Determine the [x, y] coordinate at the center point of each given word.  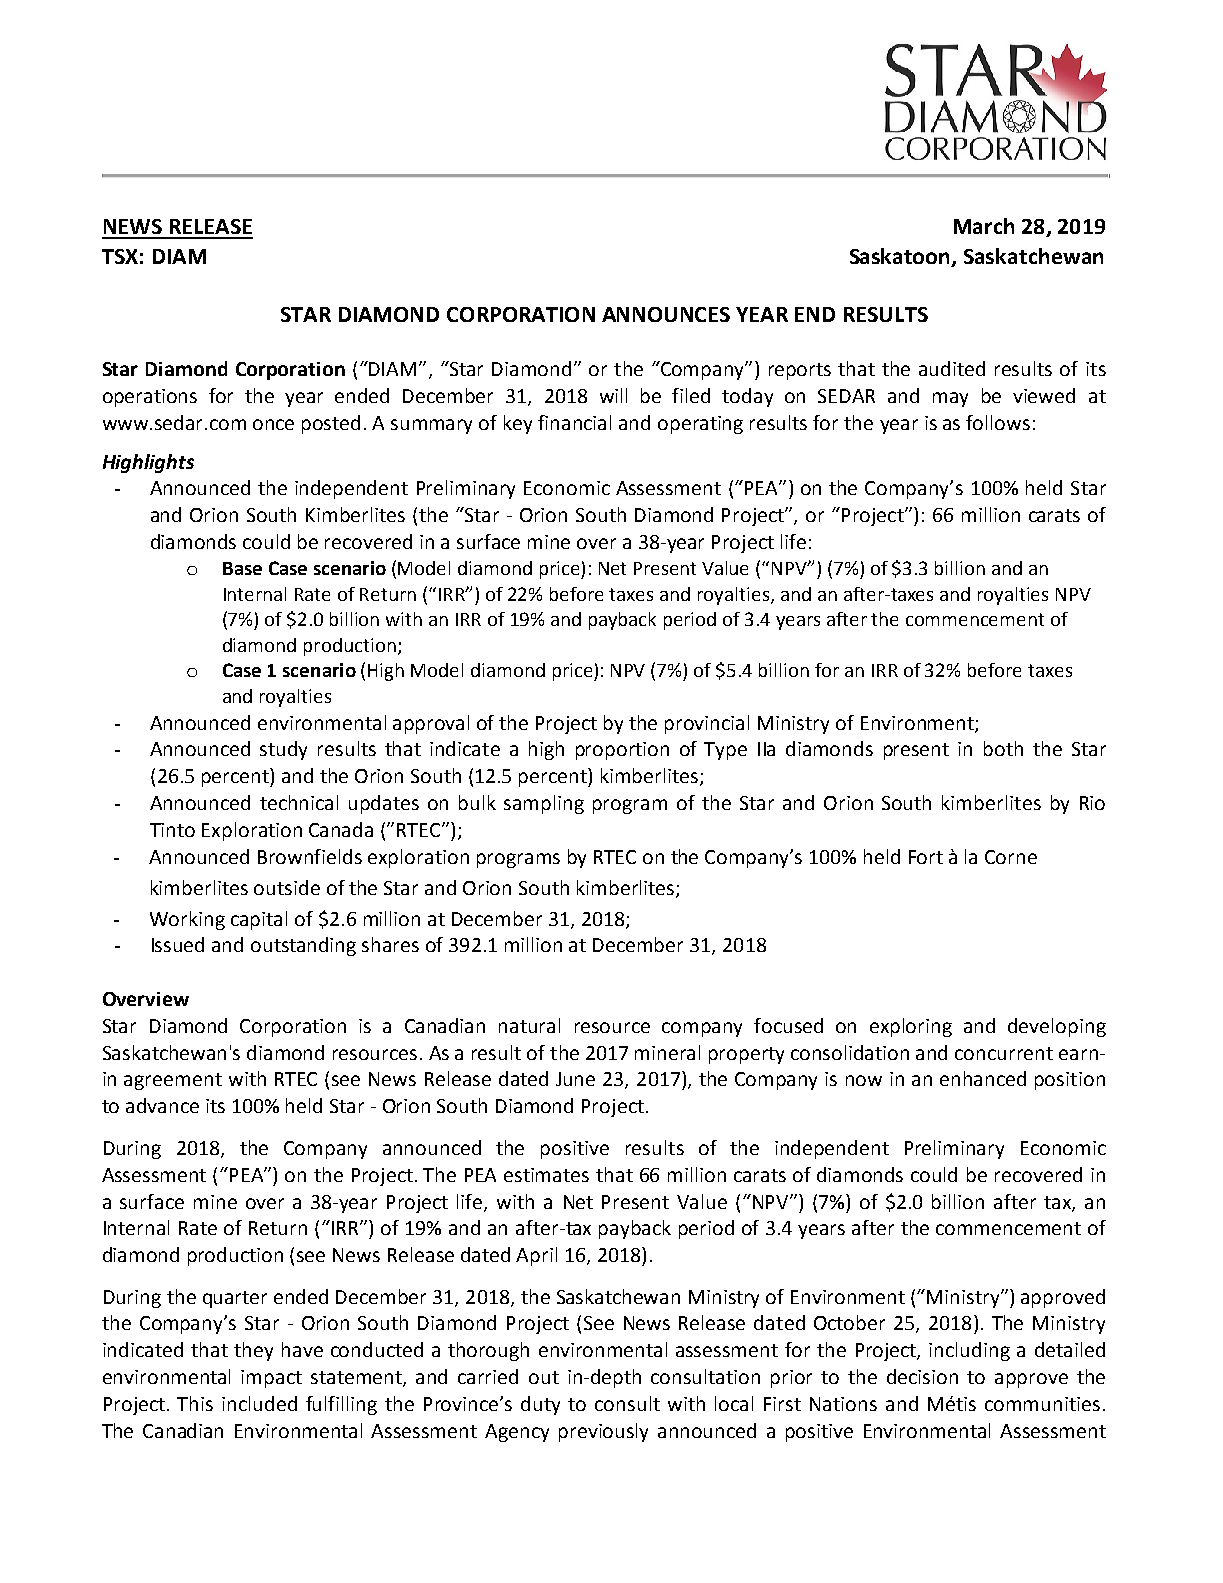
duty [540, 1405]
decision [922, 1376]
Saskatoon [901, 257]
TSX [120, 256]
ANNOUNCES [666, 314]
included [259, 1403]
